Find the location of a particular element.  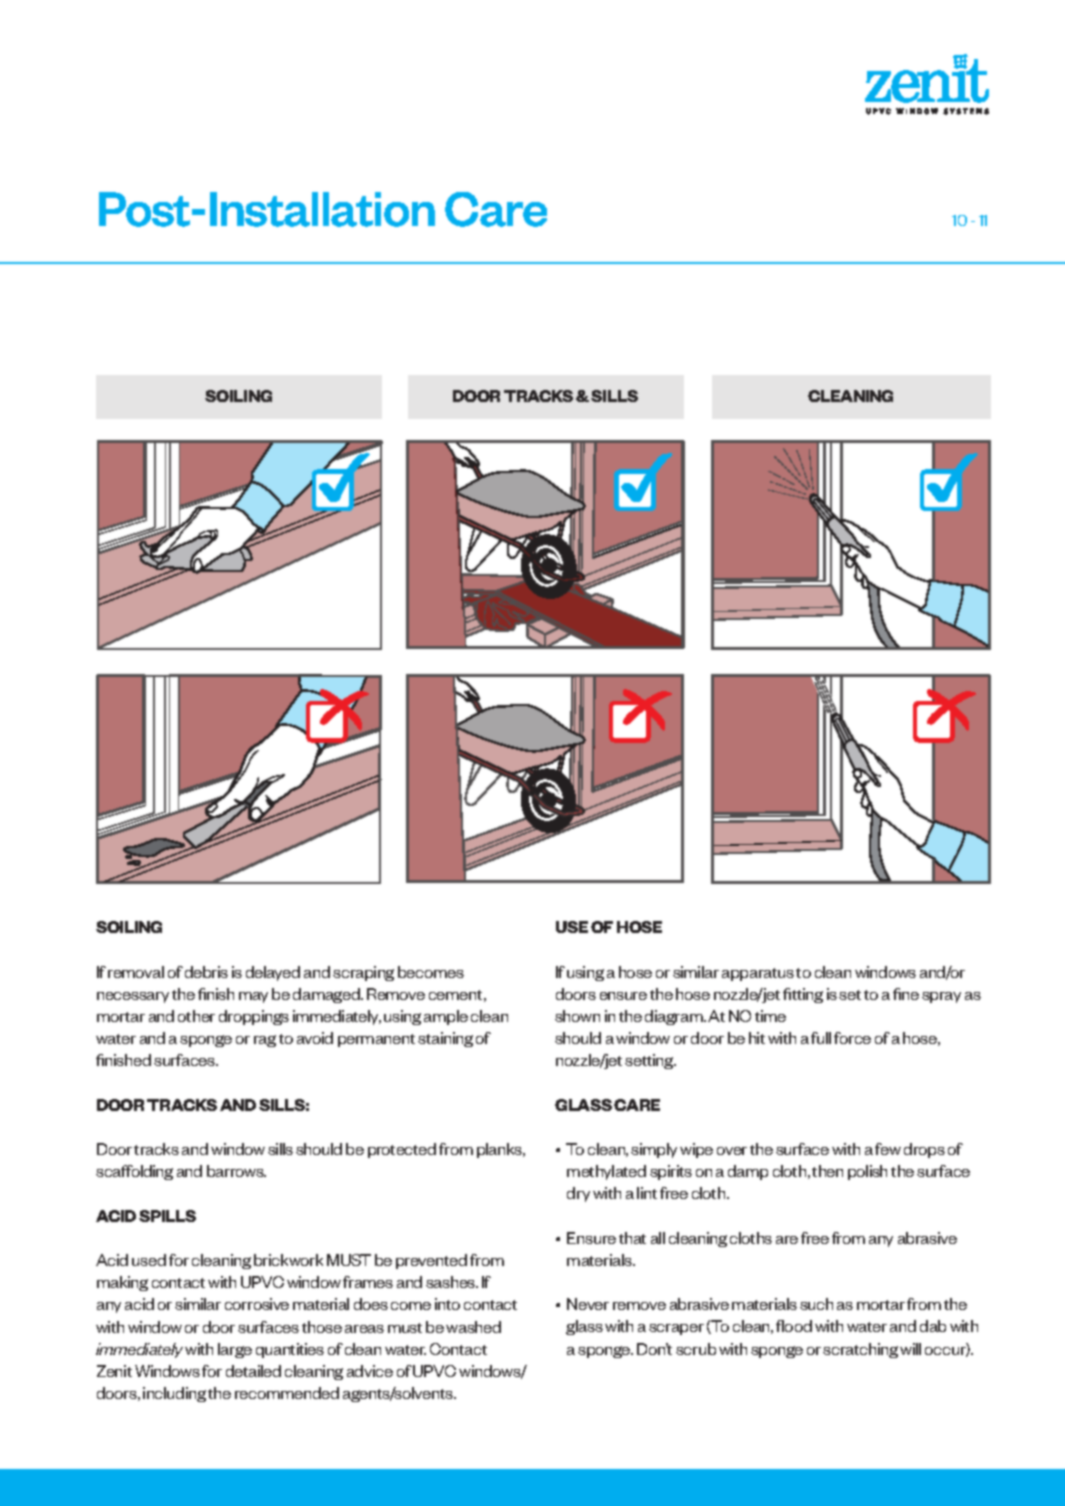

scratching is located at coordinates (860, 1350).
